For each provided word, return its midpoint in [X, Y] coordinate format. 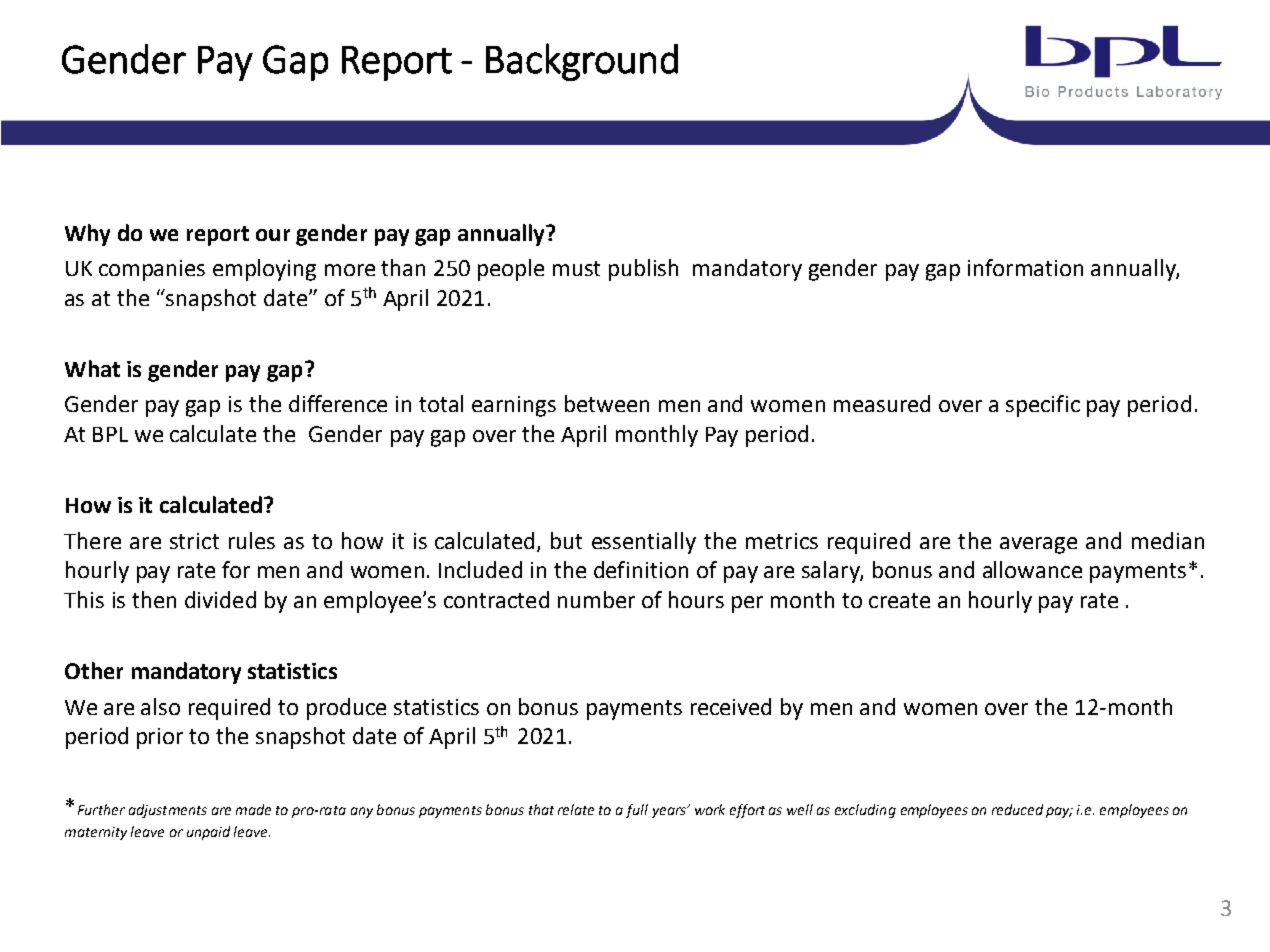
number [596, 599]
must [576, 268]
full [637, 811]
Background [582, 62]
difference [338, 403]
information [1025, 267]
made [253, 809]
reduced [1017, 809]
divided [220, 599]
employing [264, 270]
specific [1043, 406]
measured [882, 403]
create [899, 600]
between [607, 403]
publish [643, 270]
